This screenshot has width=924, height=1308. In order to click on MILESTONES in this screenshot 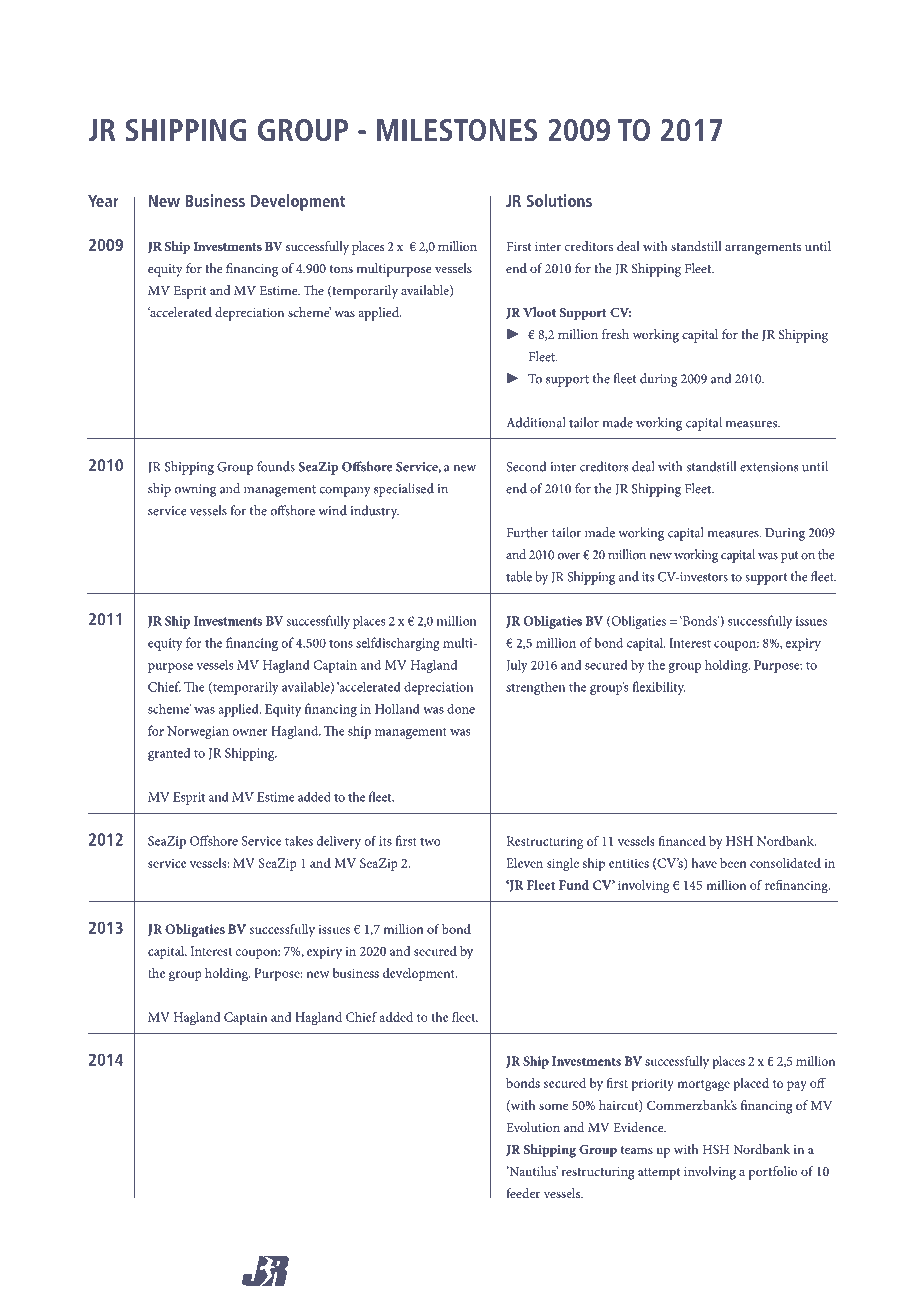, I will do `click(457, 130)`.
